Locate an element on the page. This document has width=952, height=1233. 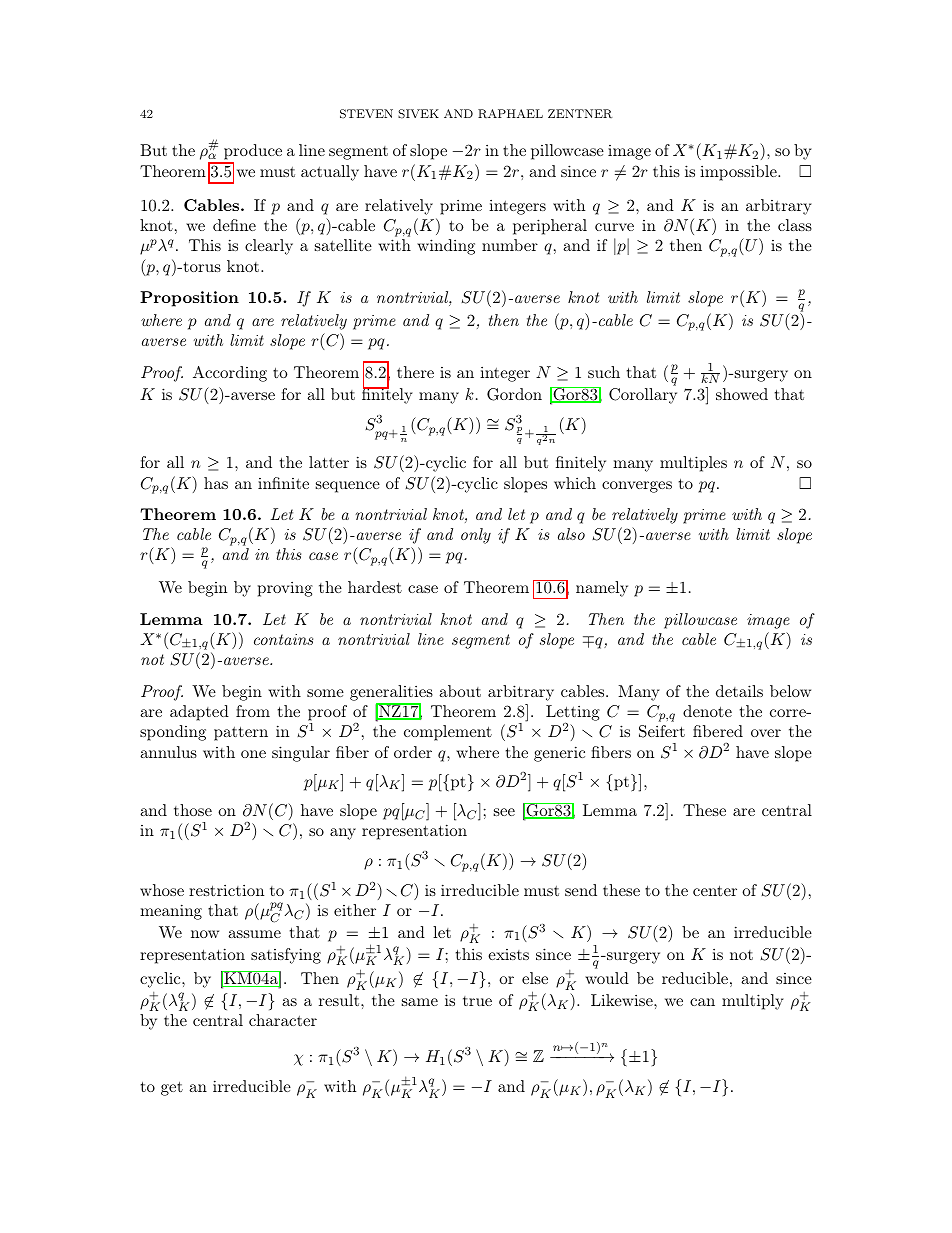
multiples is located at coordinates (693, 464).
